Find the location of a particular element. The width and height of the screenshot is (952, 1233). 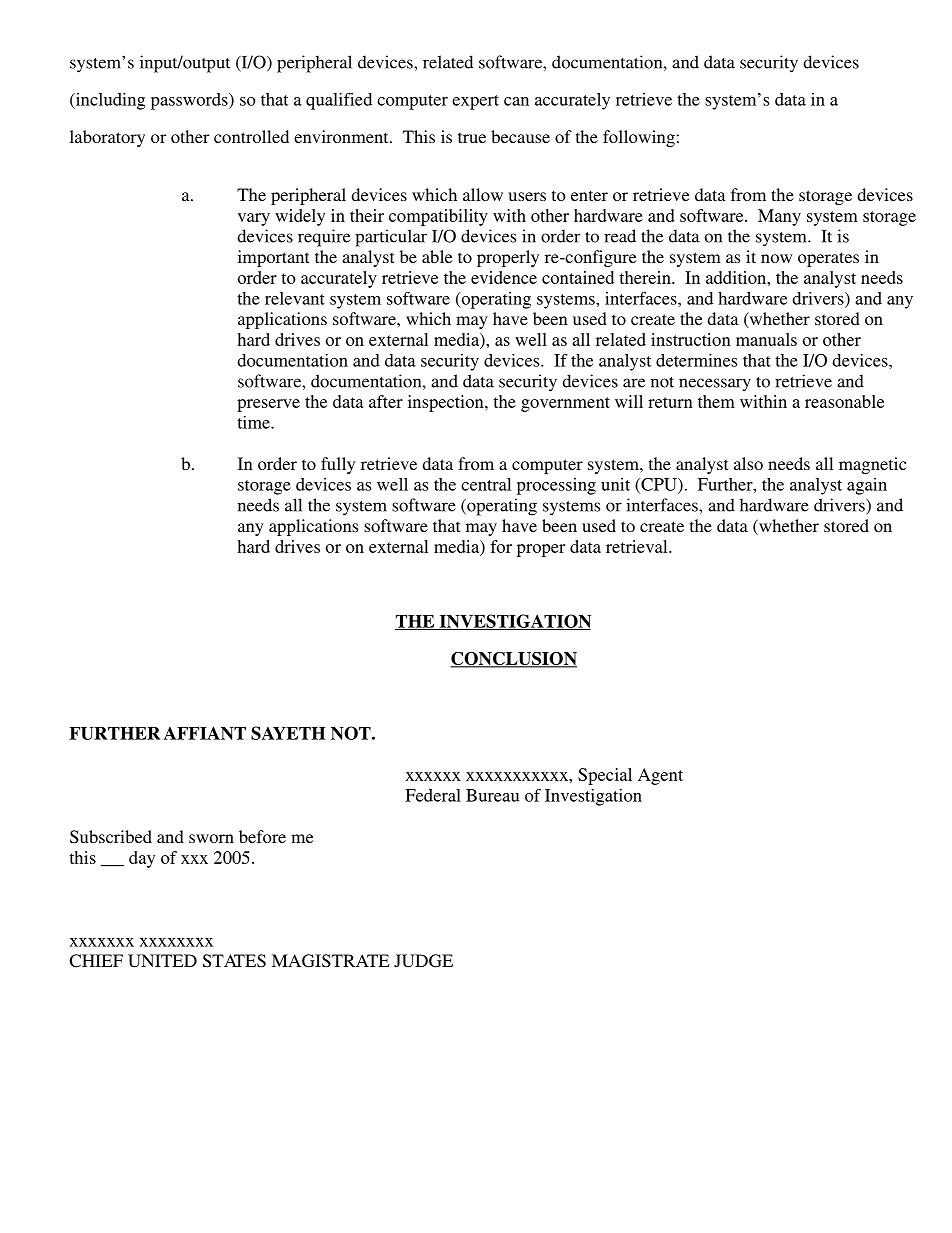

central is located at coordinates (486, 484).
